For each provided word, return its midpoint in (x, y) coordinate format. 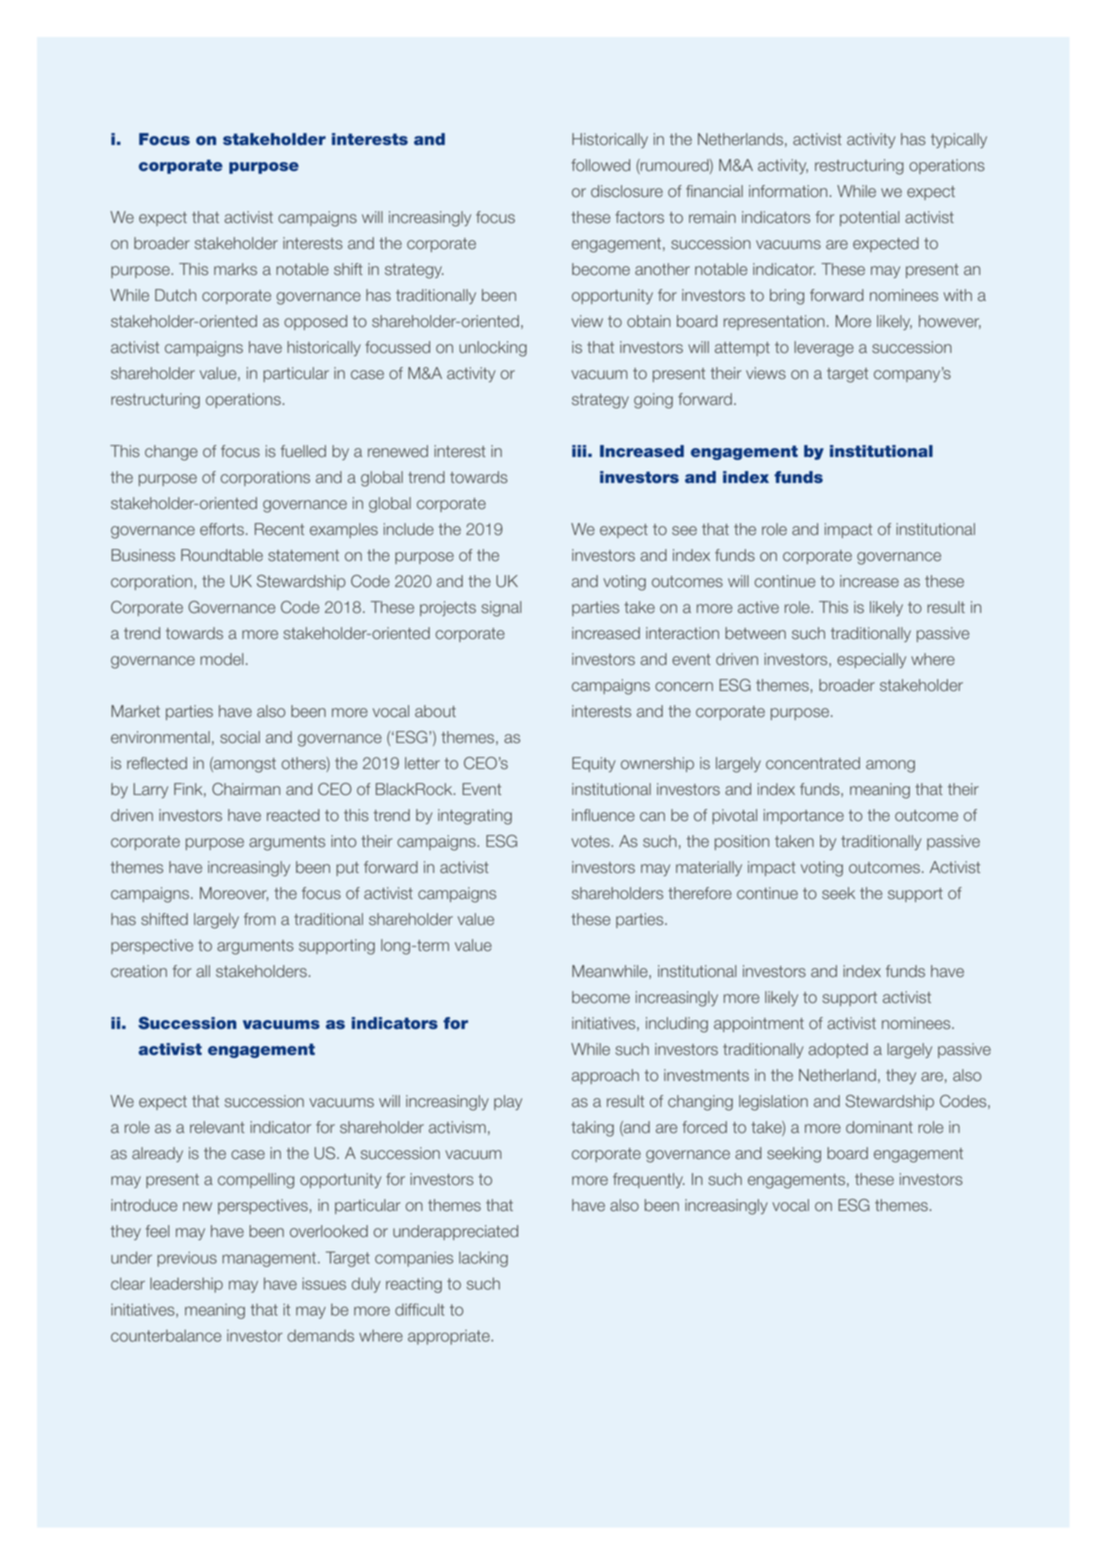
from (260, 919)
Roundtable (222, 555)
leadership (186, 1285)
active (758, 607)
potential (870, 218)
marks (235, 269)
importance (804, 816)
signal (501, 609)
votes (591, 842)
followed (600, 165)
